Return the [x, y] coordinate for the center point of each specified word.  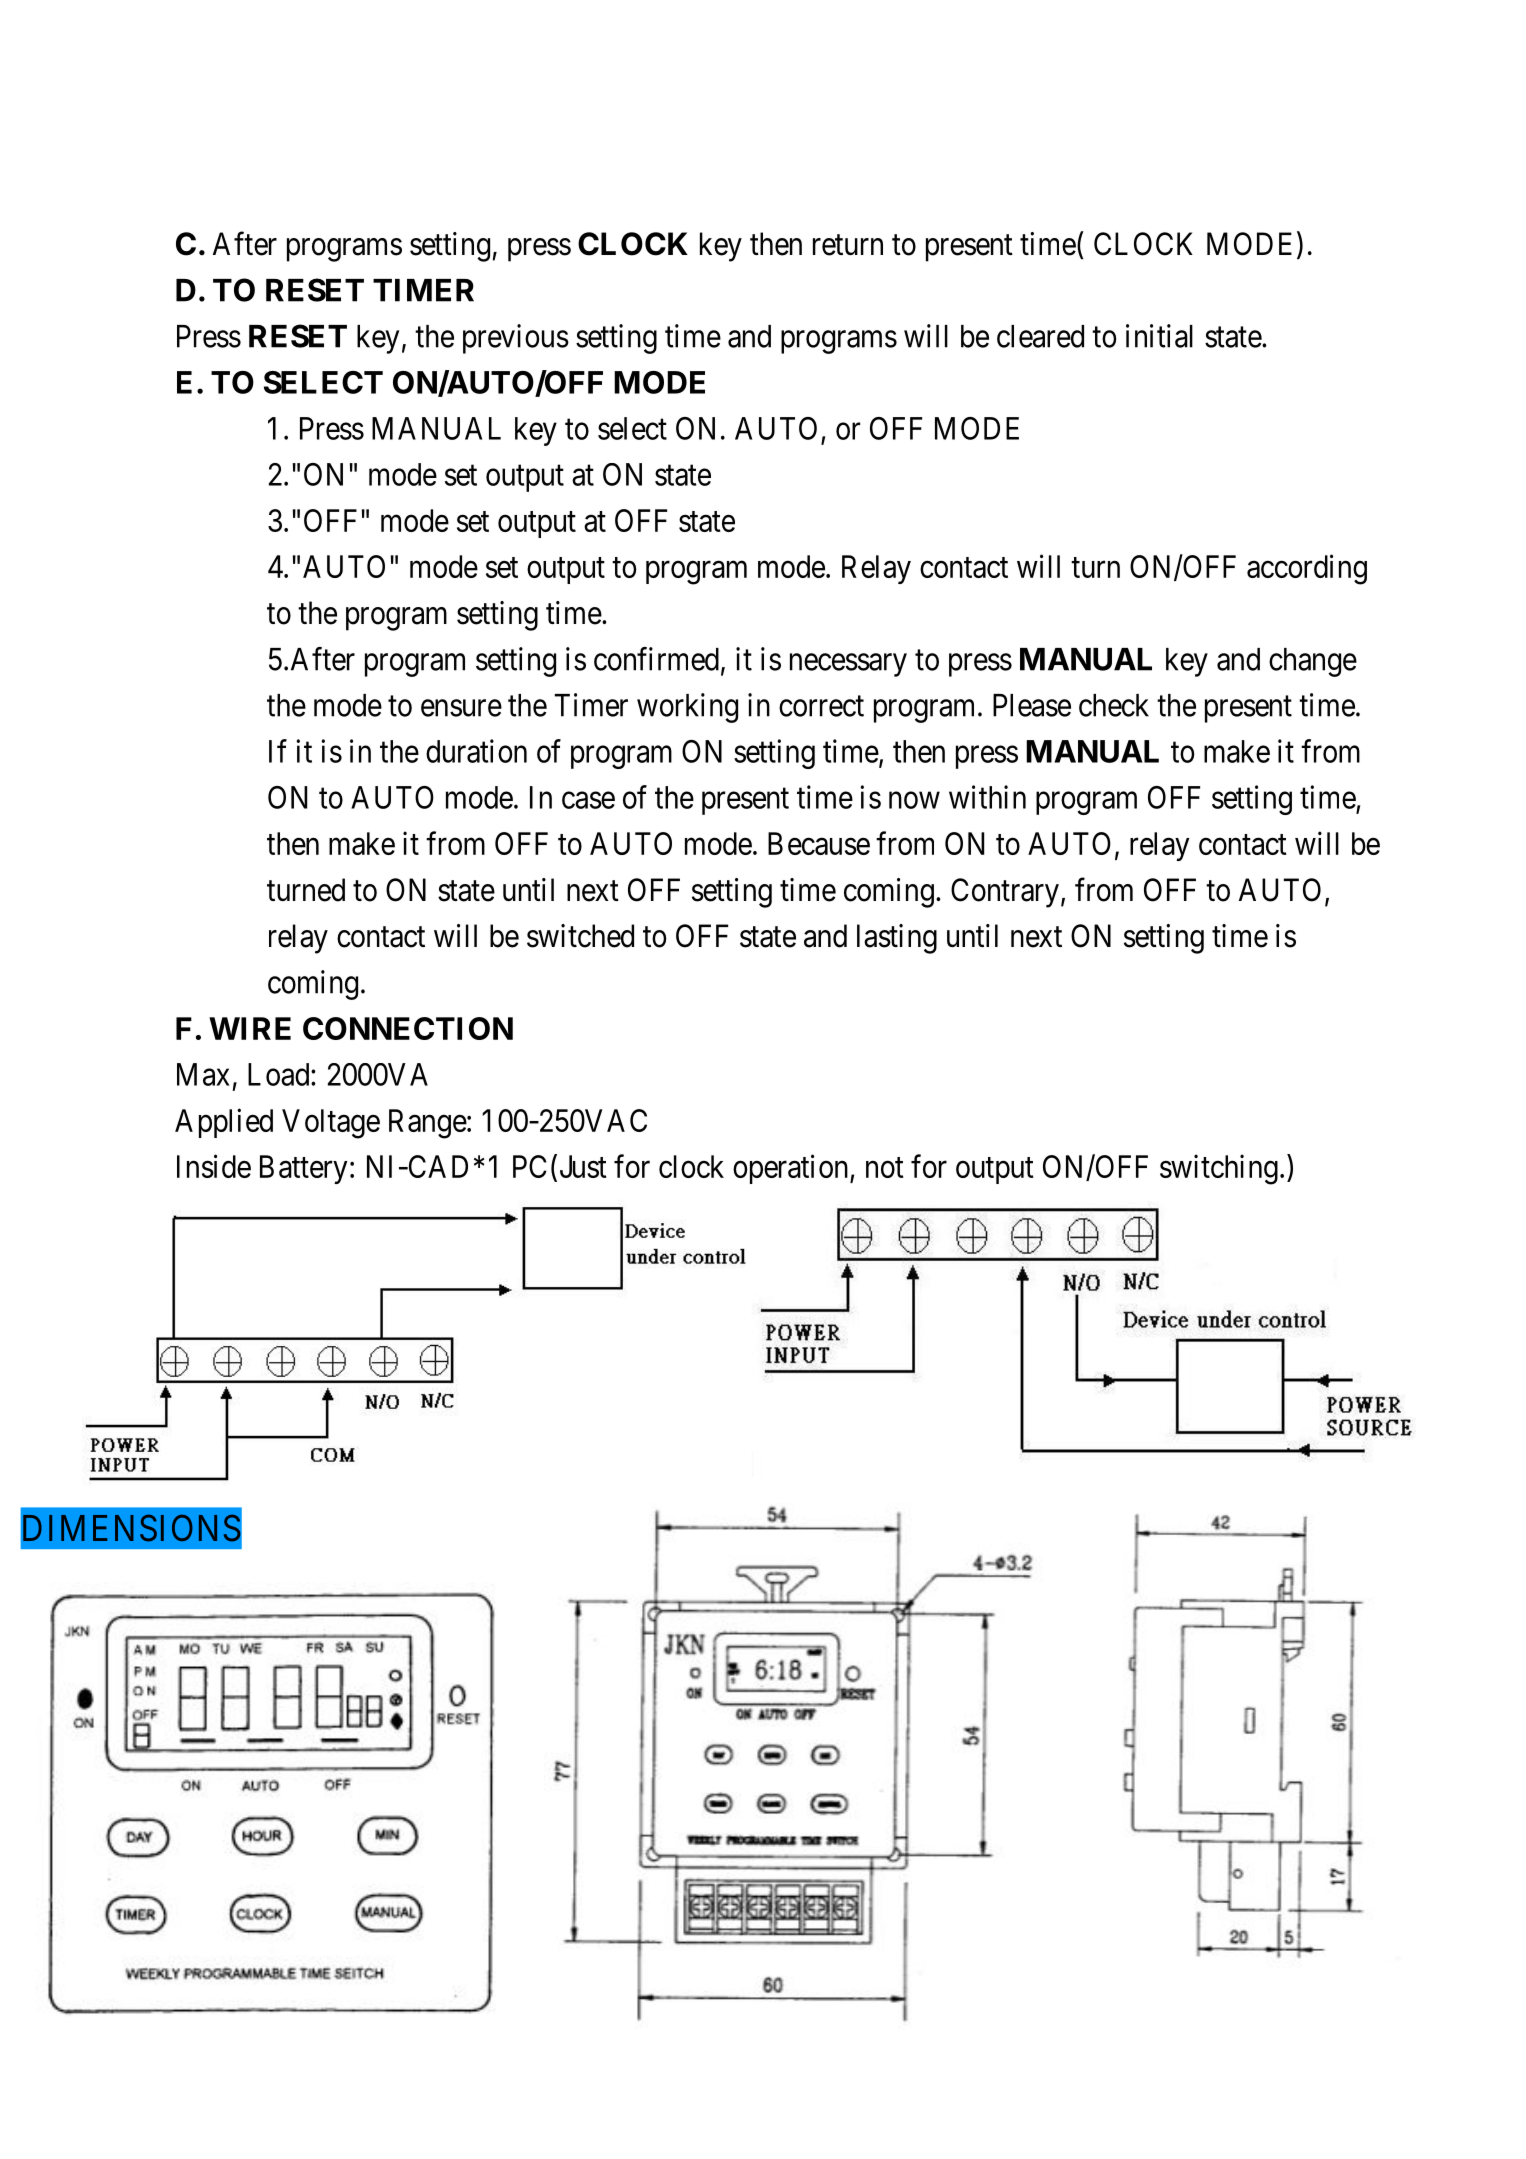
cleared [1040, 336]
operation [792, 1169]
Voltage [331, 1124]
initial [1159, 336]
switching [1219, 1169]
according [1307, 569]
